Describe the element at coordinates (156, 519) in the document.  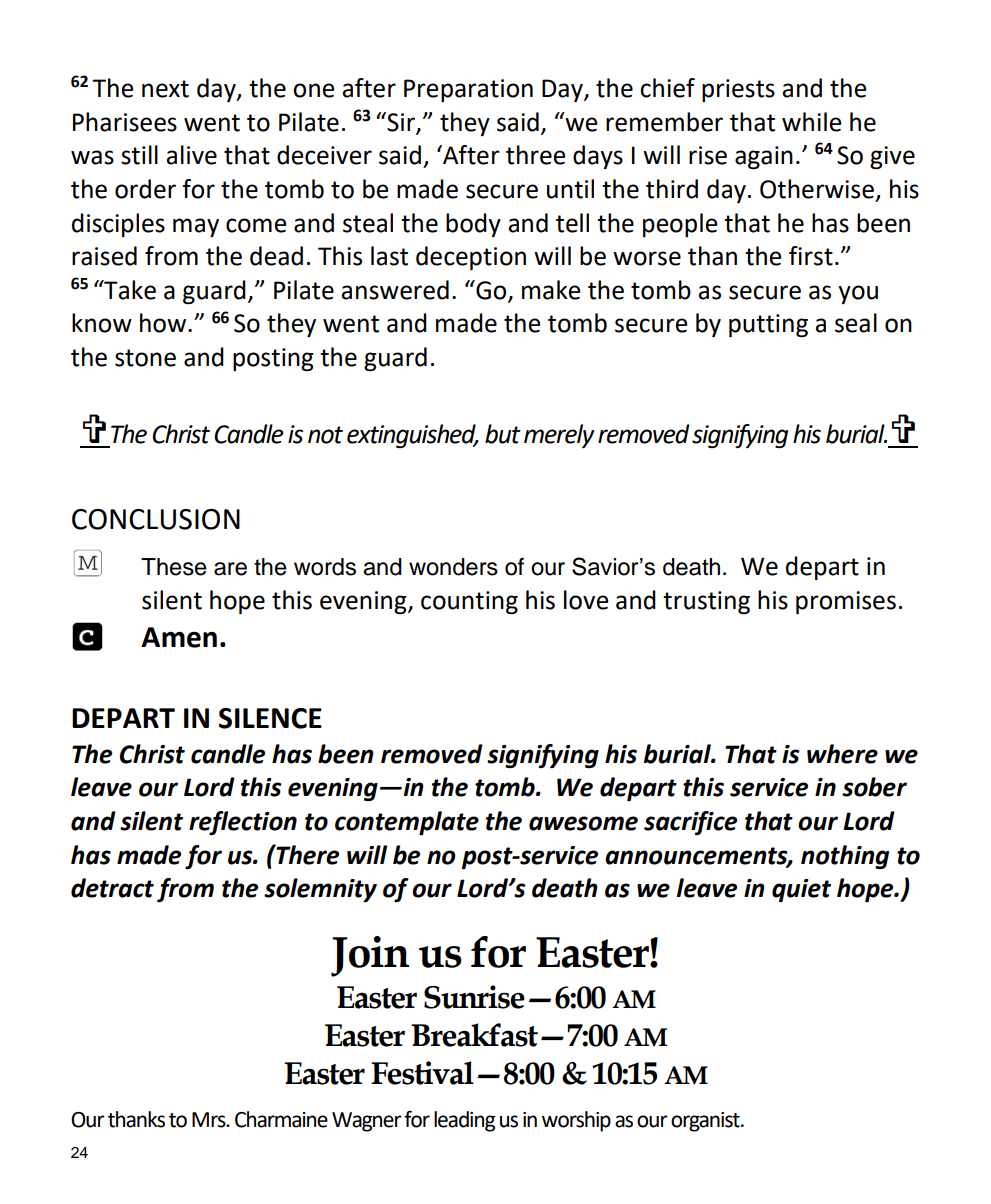
I see `CONCLUSION` at that location.
